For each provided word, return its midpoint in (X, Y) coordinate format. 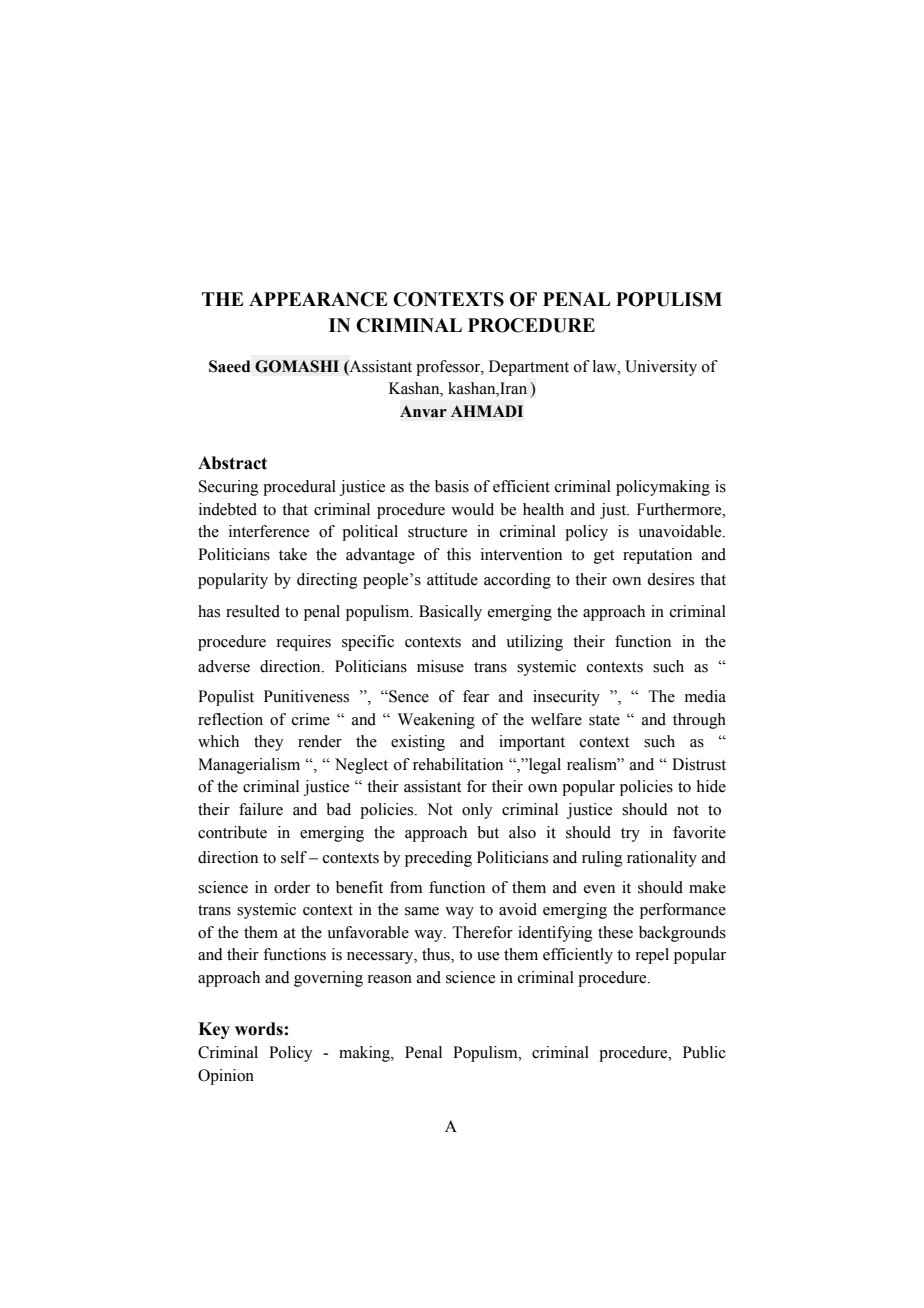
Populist (226, 698)
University (661, 368)
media (705, 696)
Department (529, 368)
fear (476, 696)
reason (389, 979)
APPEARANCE (318, 299)
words (259, 1029)
